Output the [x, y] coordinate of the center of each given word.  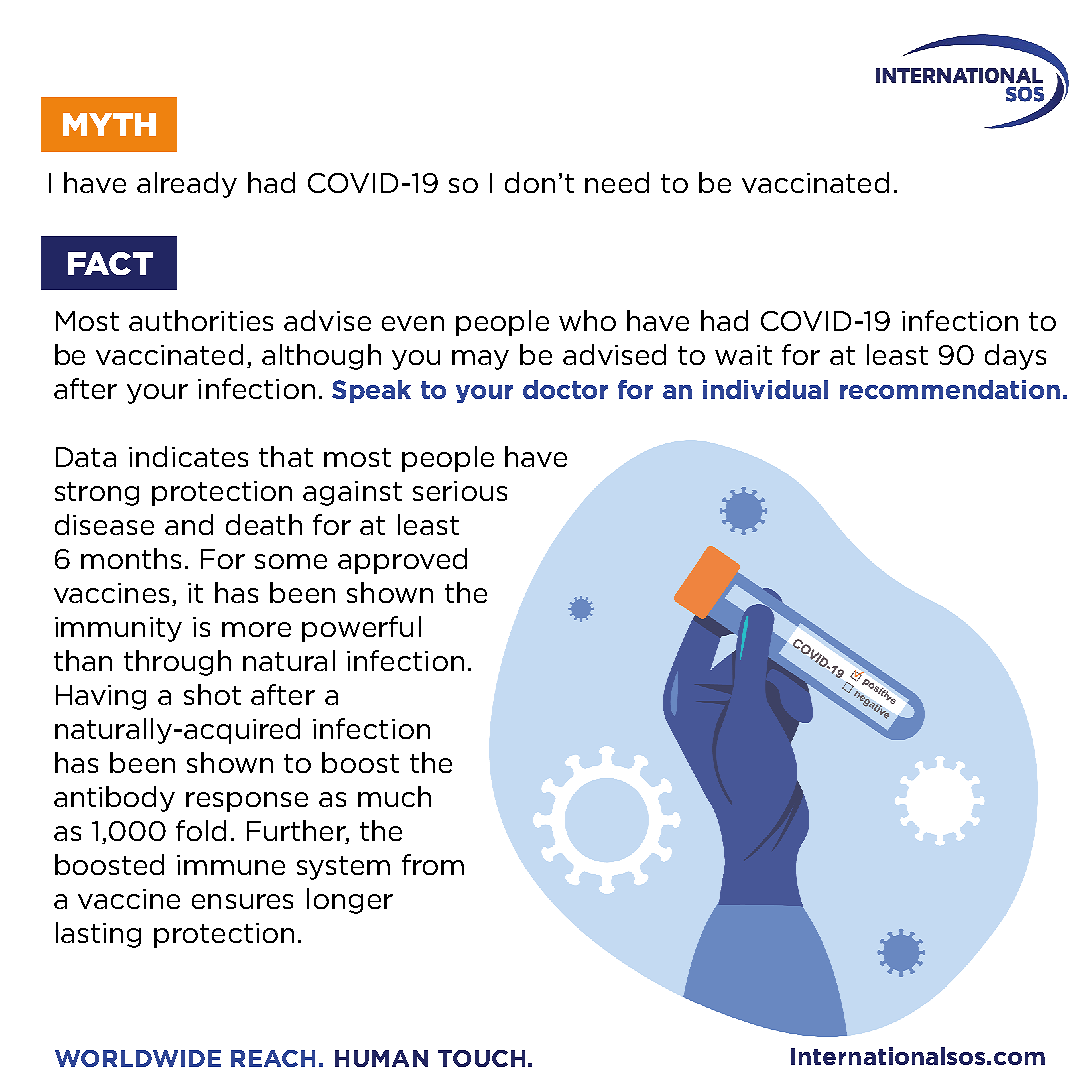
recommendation [950, 389]
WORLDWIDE [138, 1058]
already [187, 185]
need [617, 182]
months [131, 558]
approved [402, 561]
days [1015, 357]
